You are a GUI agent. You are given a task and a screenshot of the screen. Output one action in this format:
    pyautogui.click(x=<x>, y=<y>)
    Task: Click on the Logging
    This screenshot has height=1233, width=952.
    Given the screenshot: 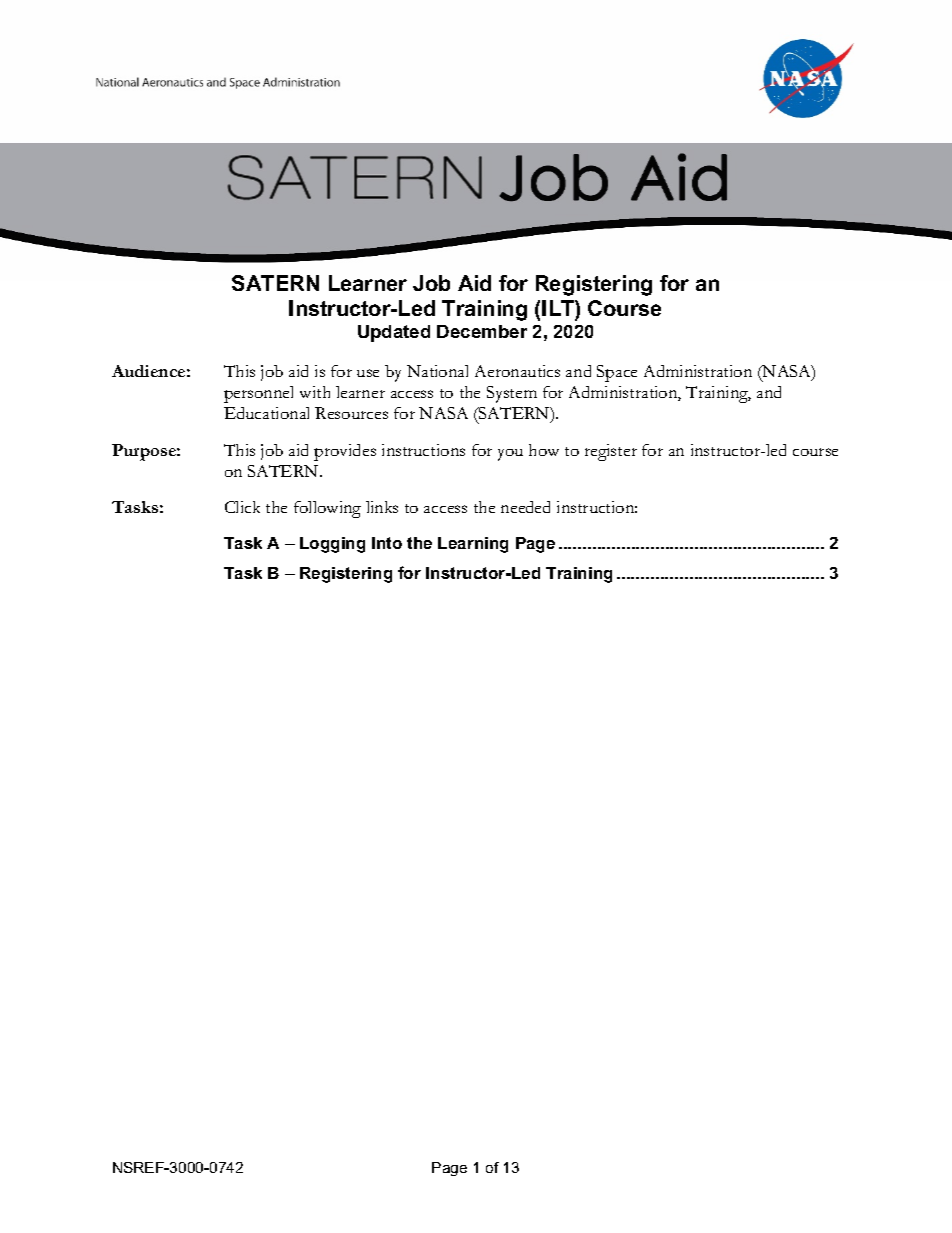 What is the action you would take?
    pyautogui.click(x=332, y=545)
